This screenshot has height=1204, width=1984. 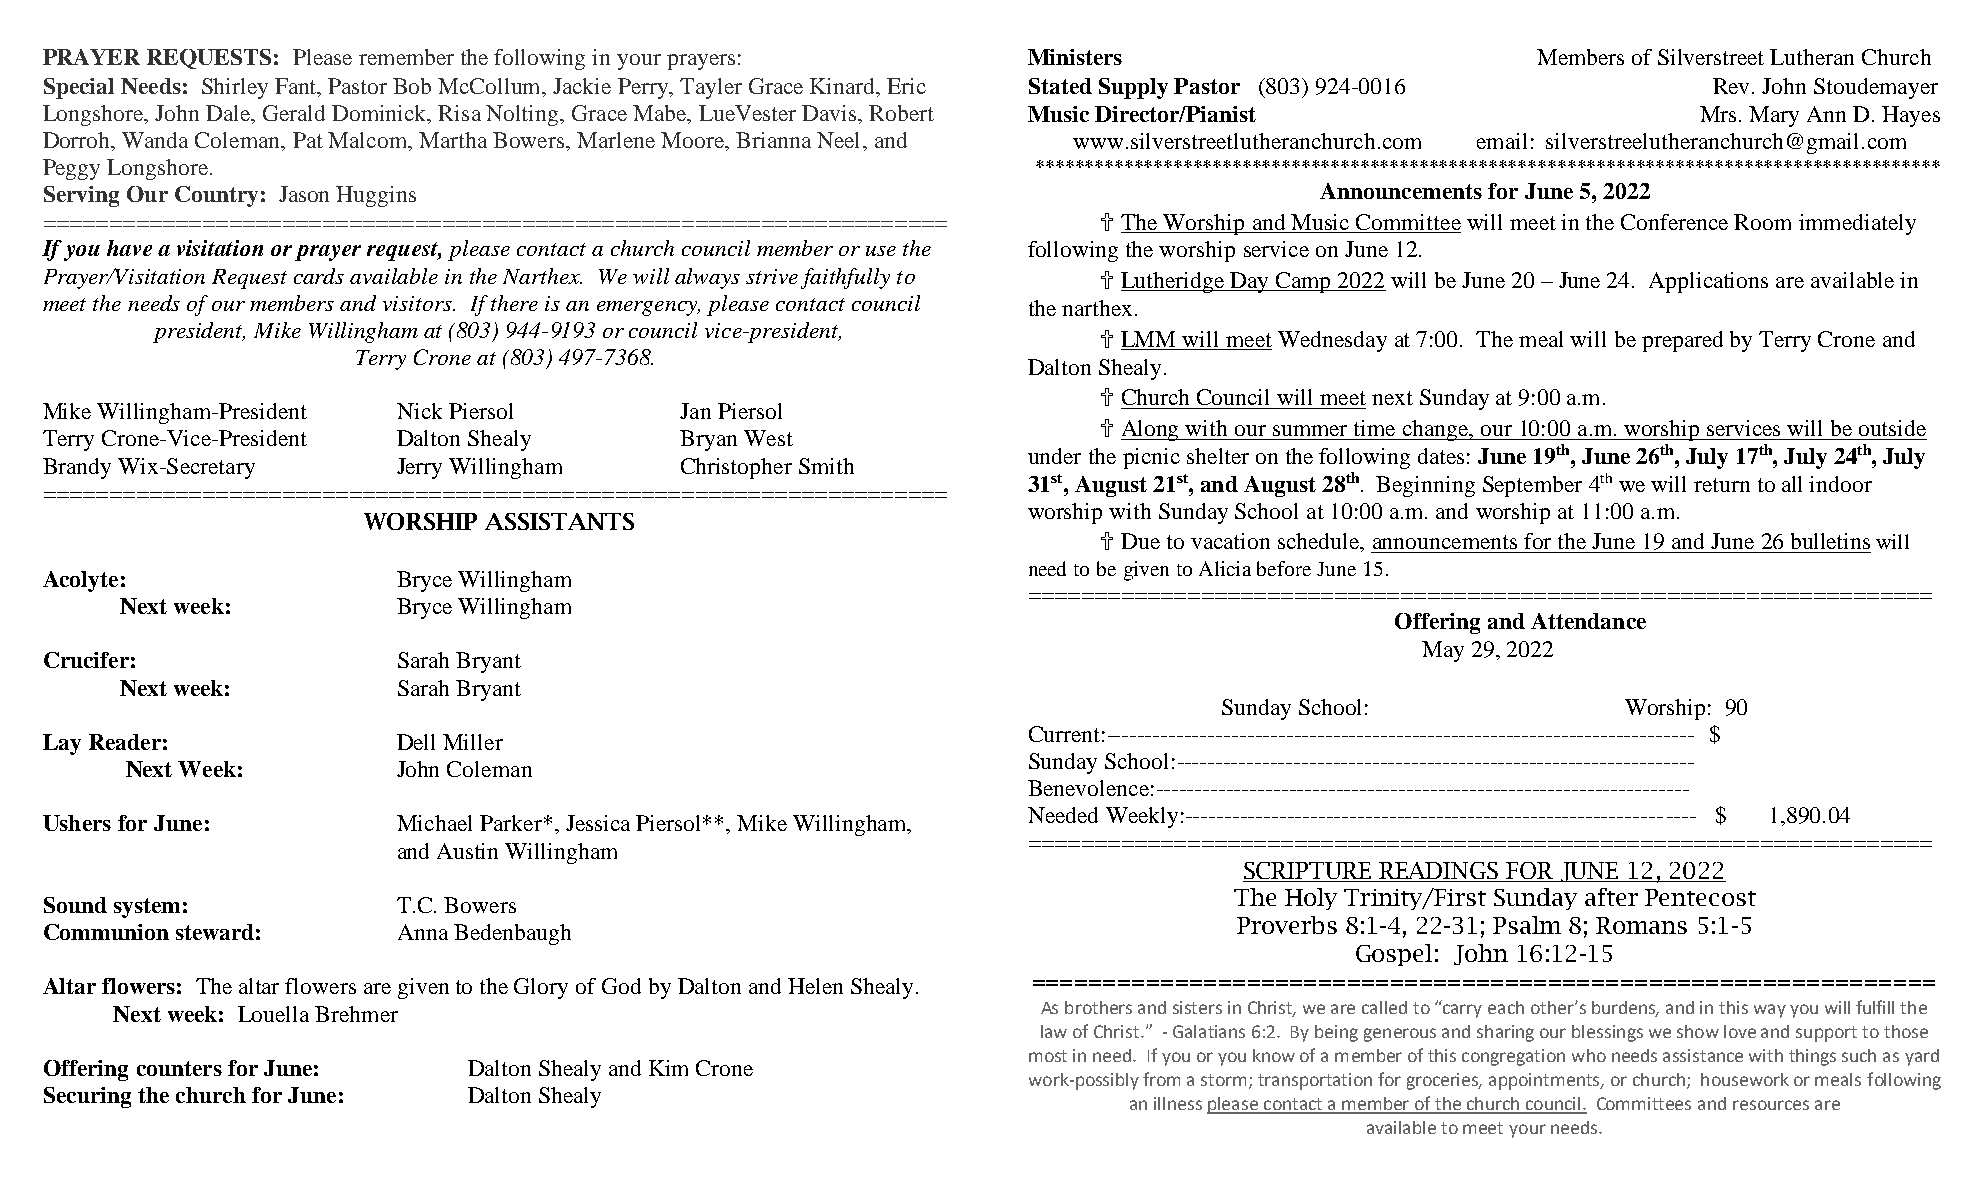 I want to click on assistance, so click(x=1703, y=1055).
